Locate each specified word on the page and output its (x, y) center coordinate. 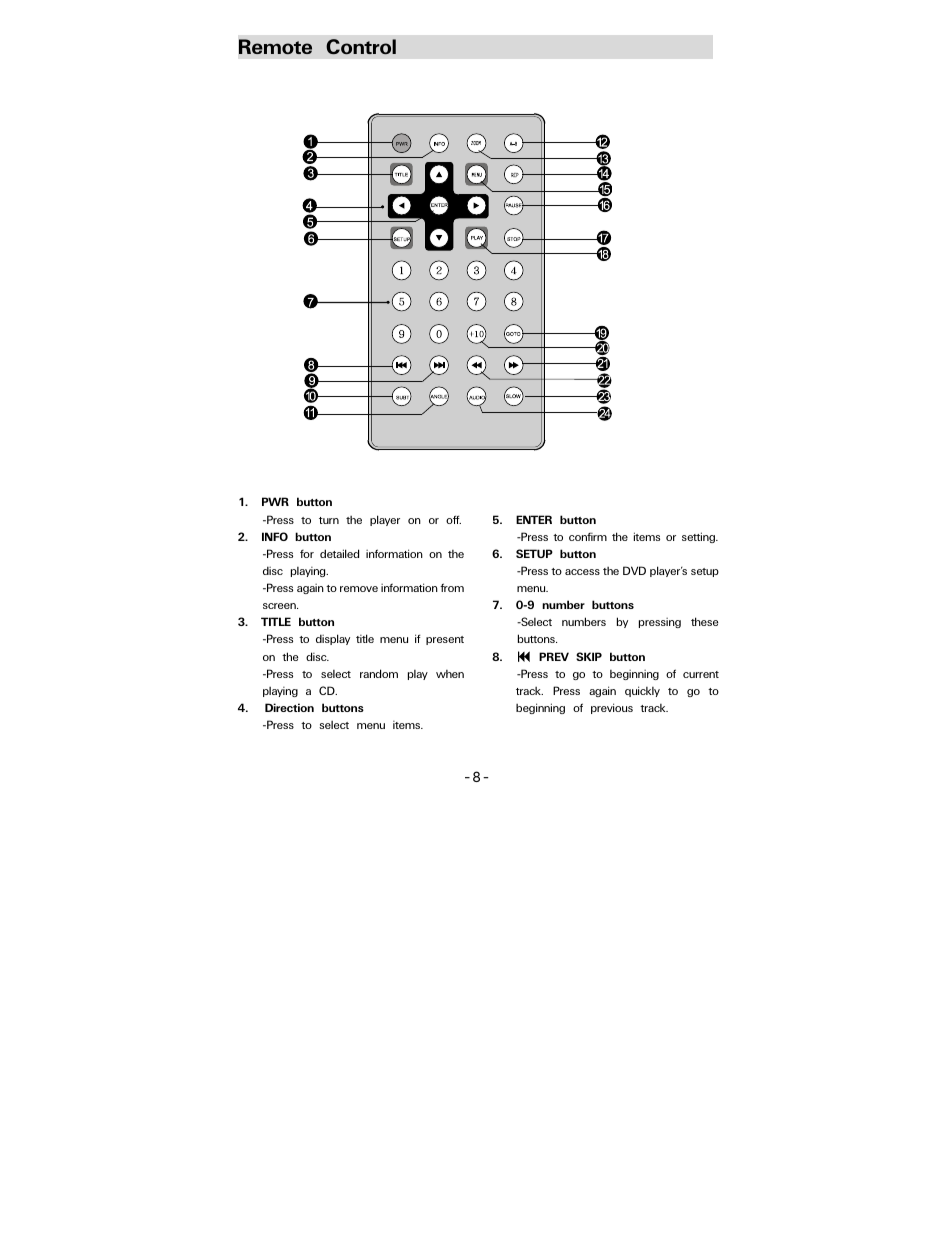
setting (699, 537)
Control (361, 46)
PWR (275, 501)
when (450, 674)
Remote (275, 46)
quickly (642, 691)
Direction (289, 707)
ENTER (534, 519)
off (453, 519)
